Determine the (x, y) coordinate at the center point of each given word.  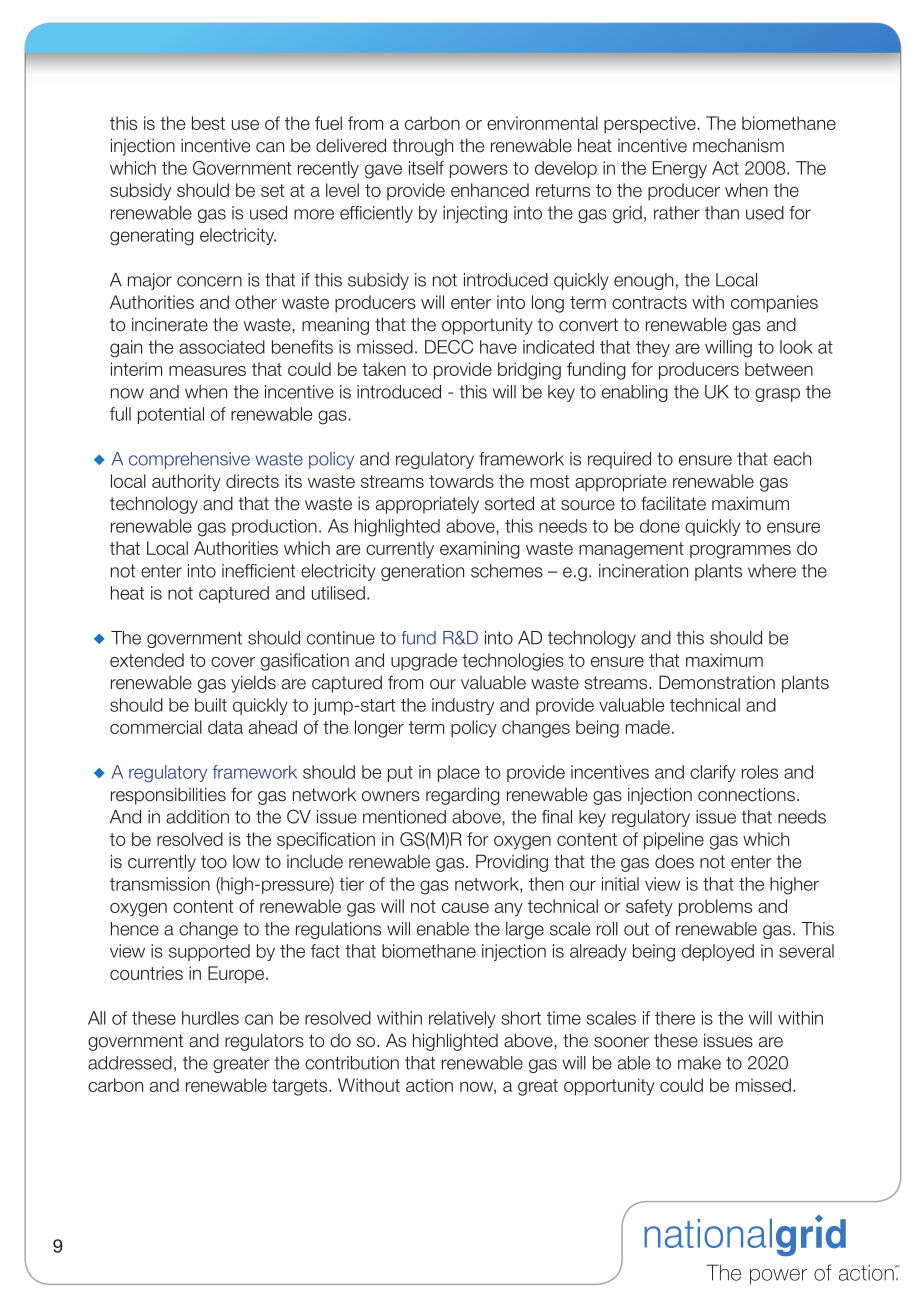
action (429, 1085)
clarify (713, 773)
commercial (156, 727)
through (422, 147)
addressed (130, 1063)
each (792, 459)
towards (461, 481)
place (459, 773)
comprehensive (189, 460)
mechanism (738, 145)
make (699, 1063)
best (208, 123)
